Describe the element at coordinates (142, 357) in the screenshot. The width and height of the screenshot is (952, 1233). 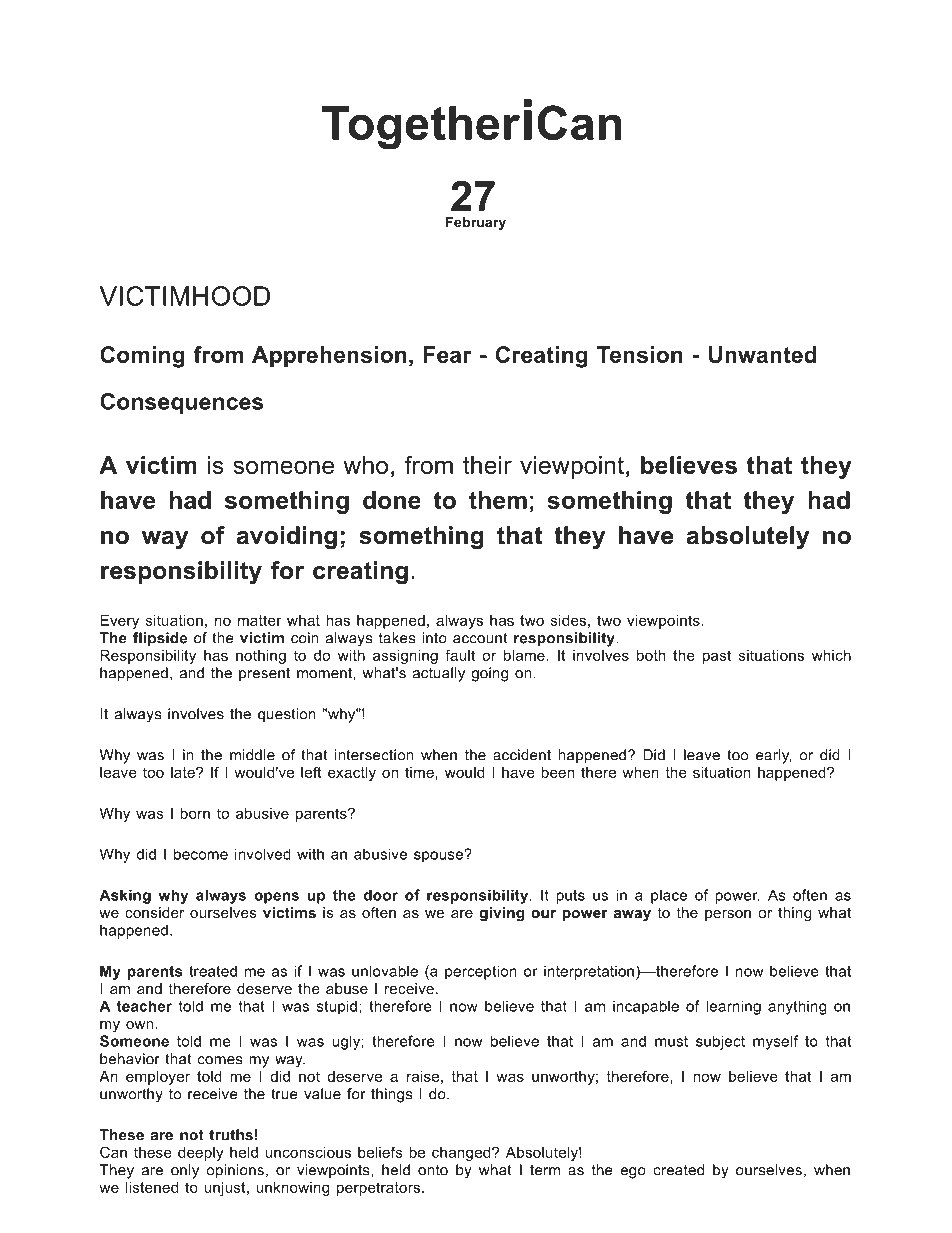
I see `Coming` at that location.
